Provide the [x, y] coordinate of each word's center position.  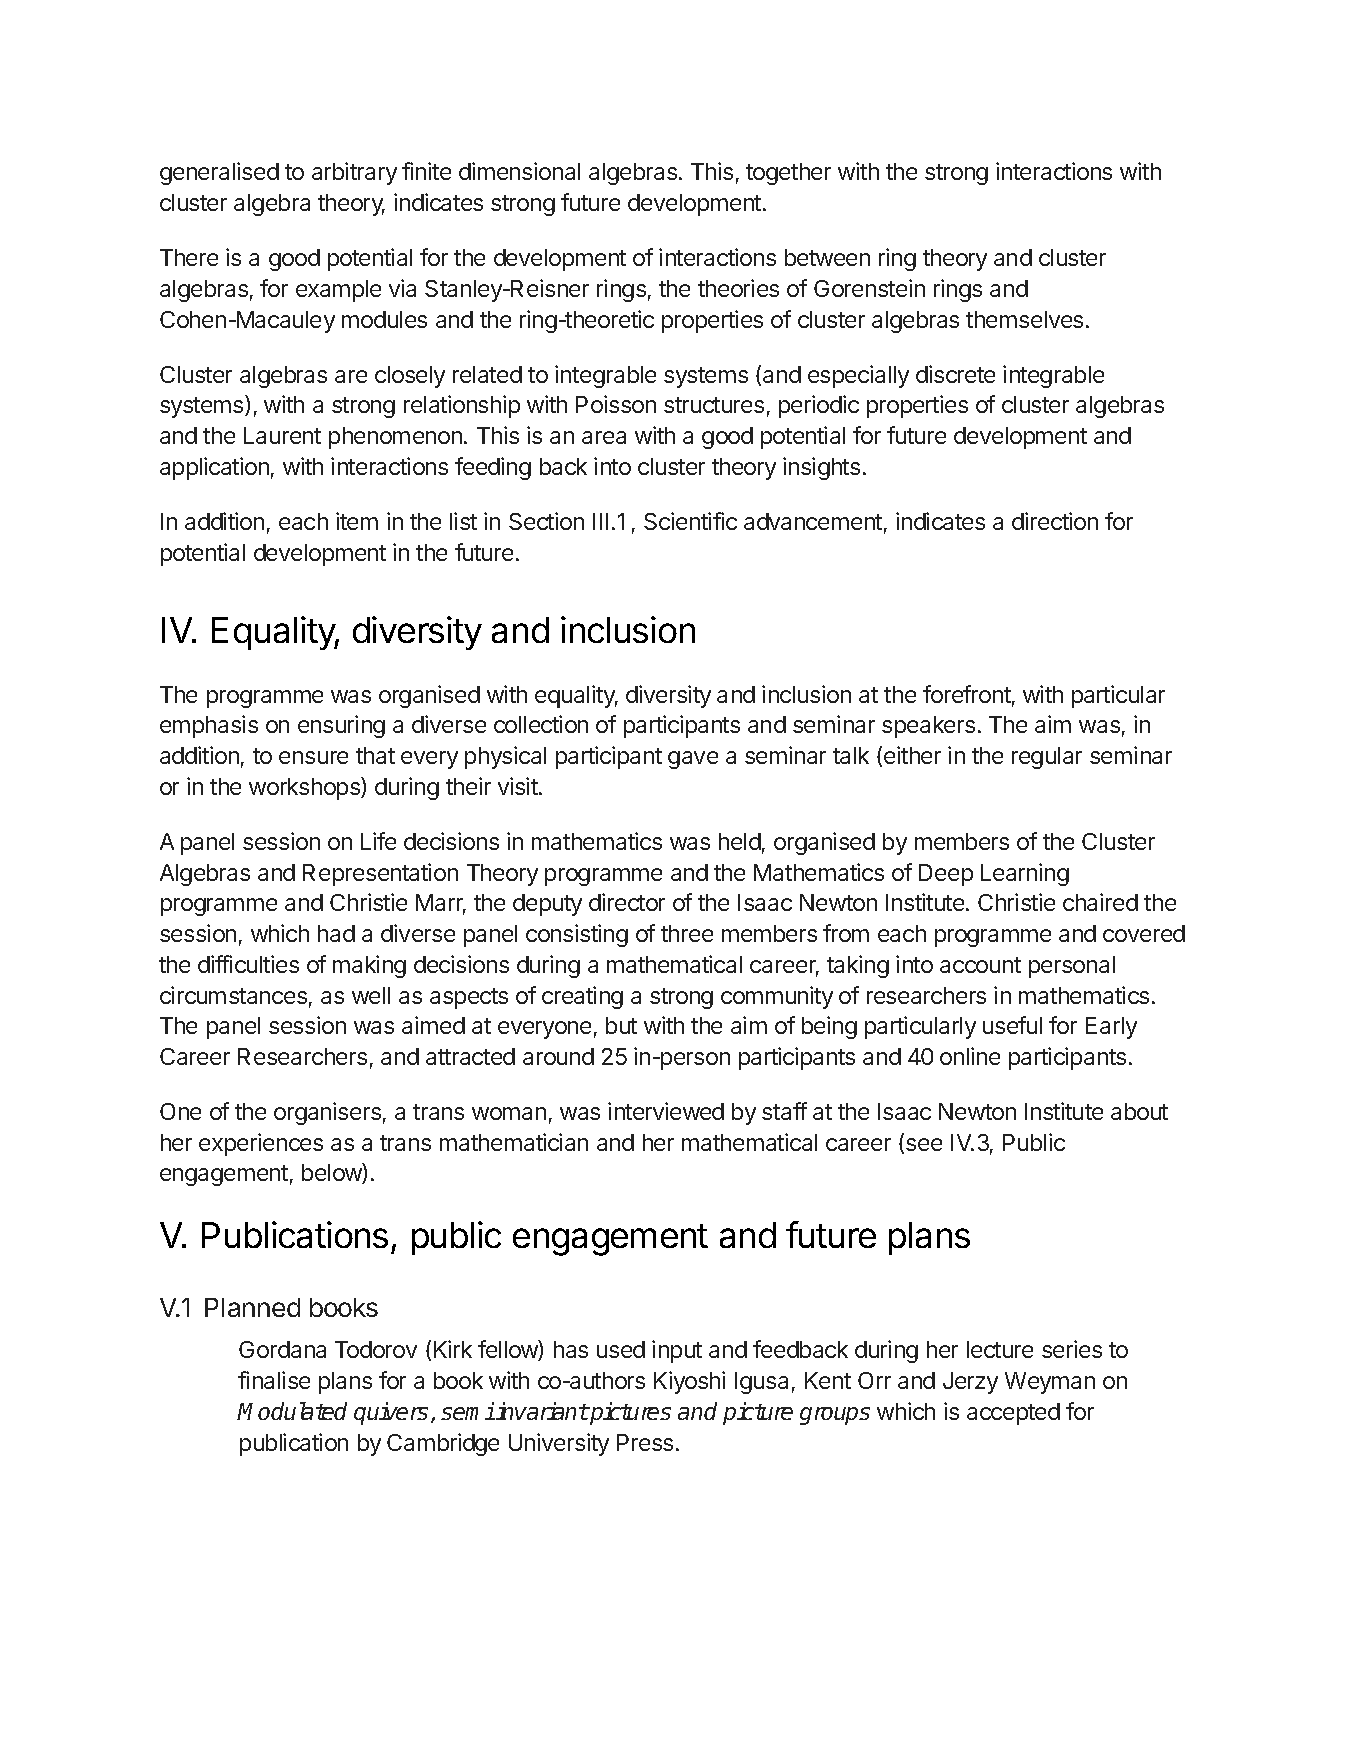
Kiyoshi [689, 1382]
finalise [274, 1380]
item [357, 521]
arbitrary [354, 173]
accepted [1013, 1414]
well [371, 995]
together [788, 174]
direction [1055, 521]
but [621, 1025]
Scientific [690, 521]
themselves [1024, 319]
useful [1012, 1025]
